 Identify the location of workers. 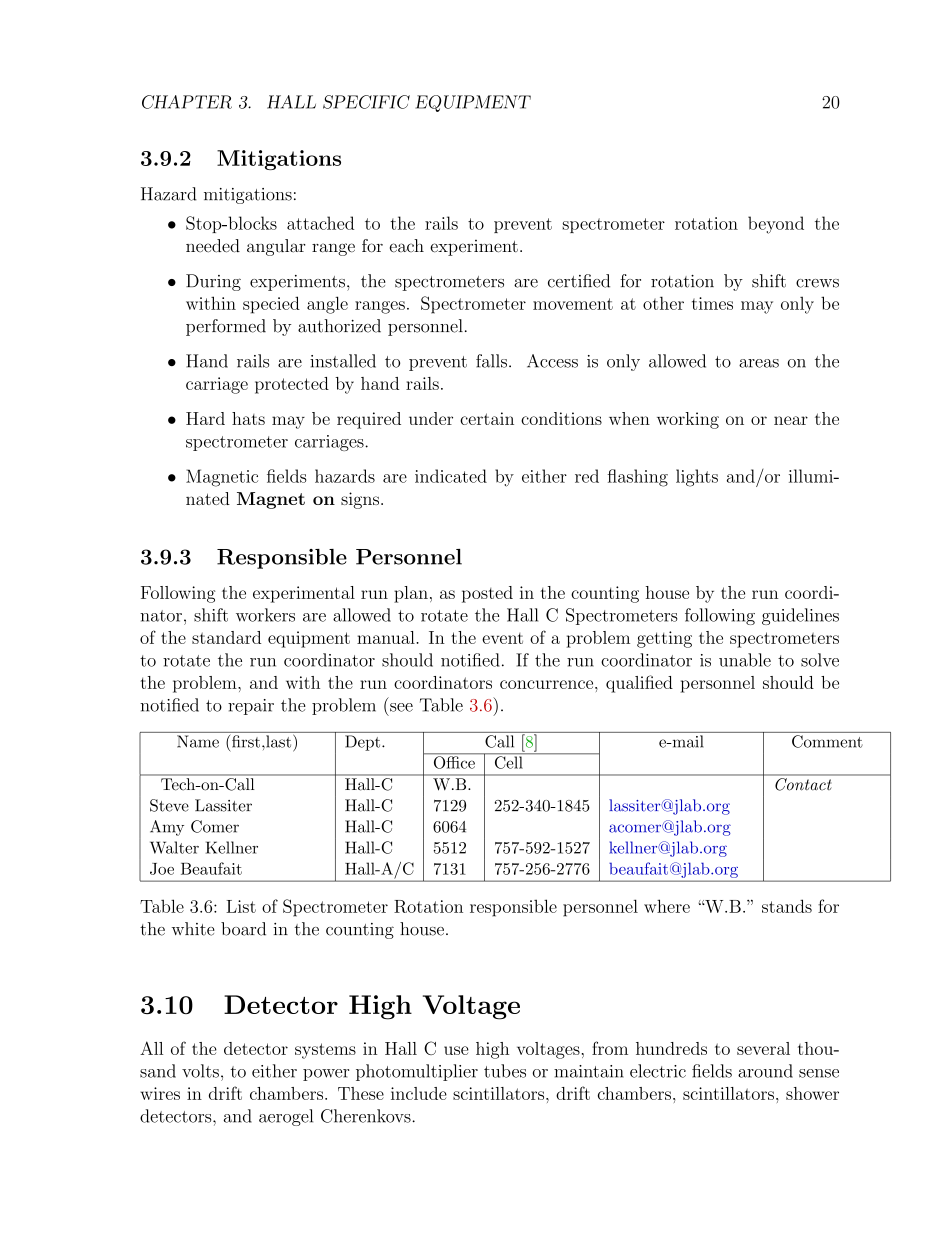
(265, 615).
